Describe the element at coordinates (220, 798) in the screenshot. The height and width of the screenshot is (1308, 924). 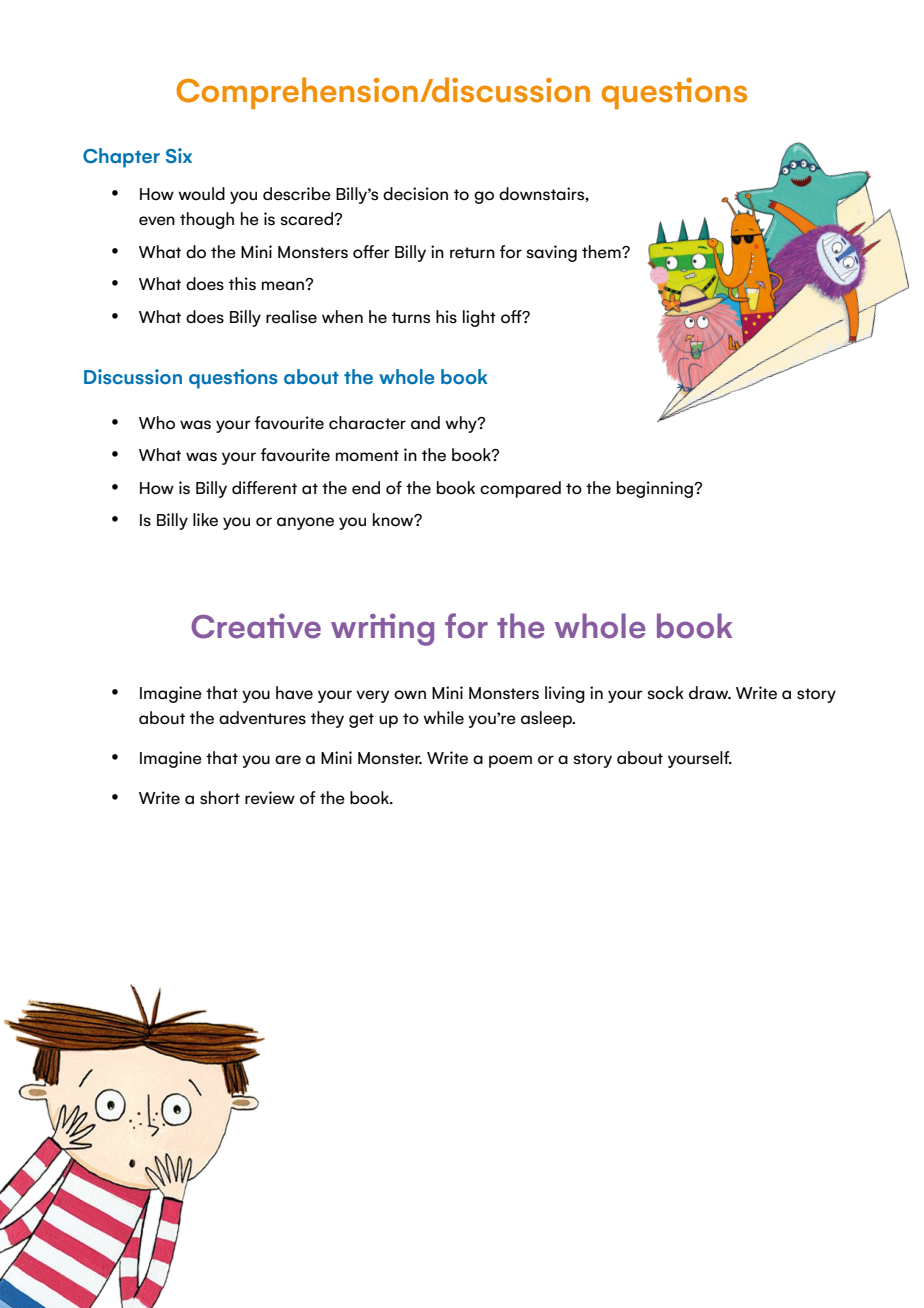
I see `short` at that location.
